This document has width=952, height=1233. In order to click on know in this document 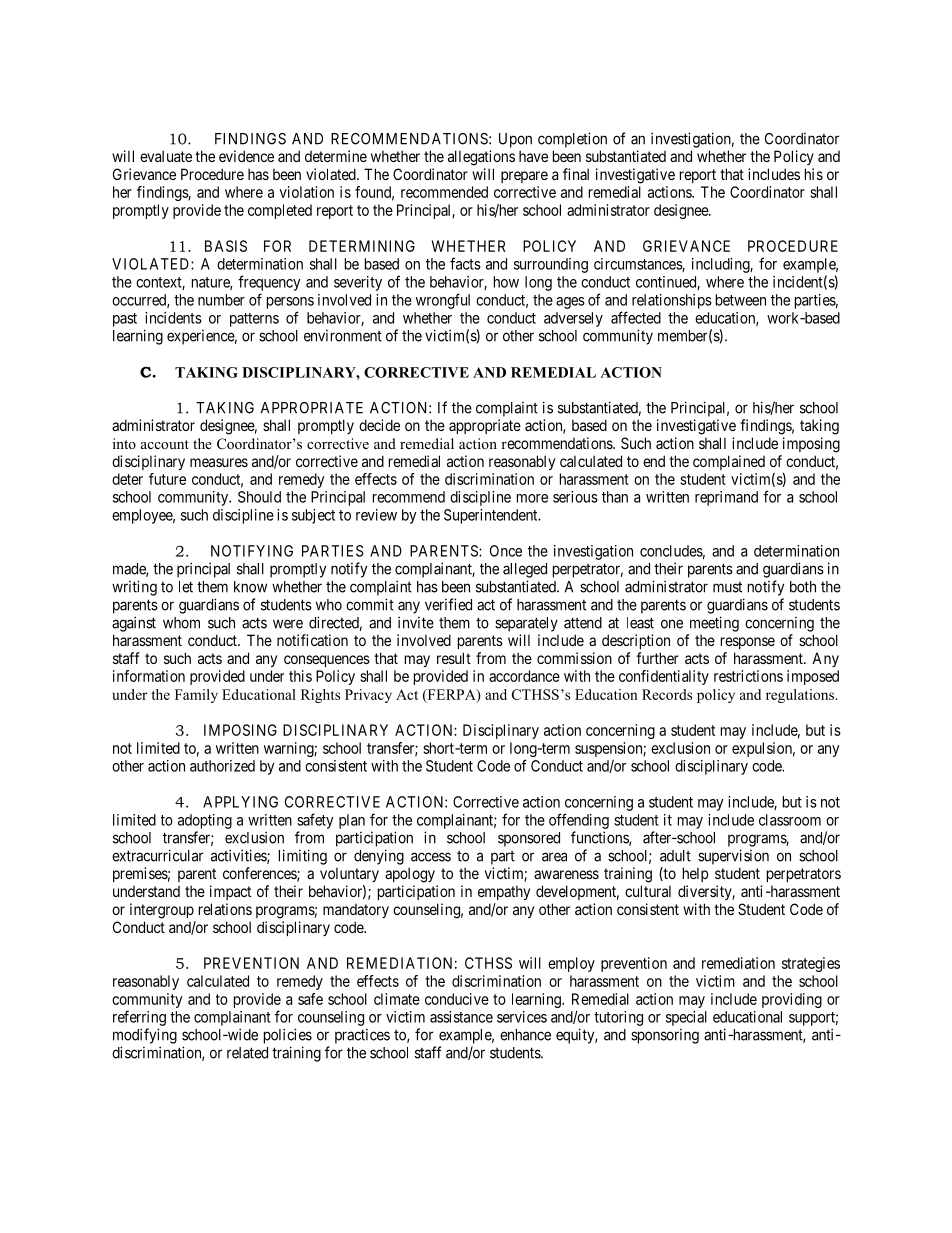, I will do `click(250, 587)`.
